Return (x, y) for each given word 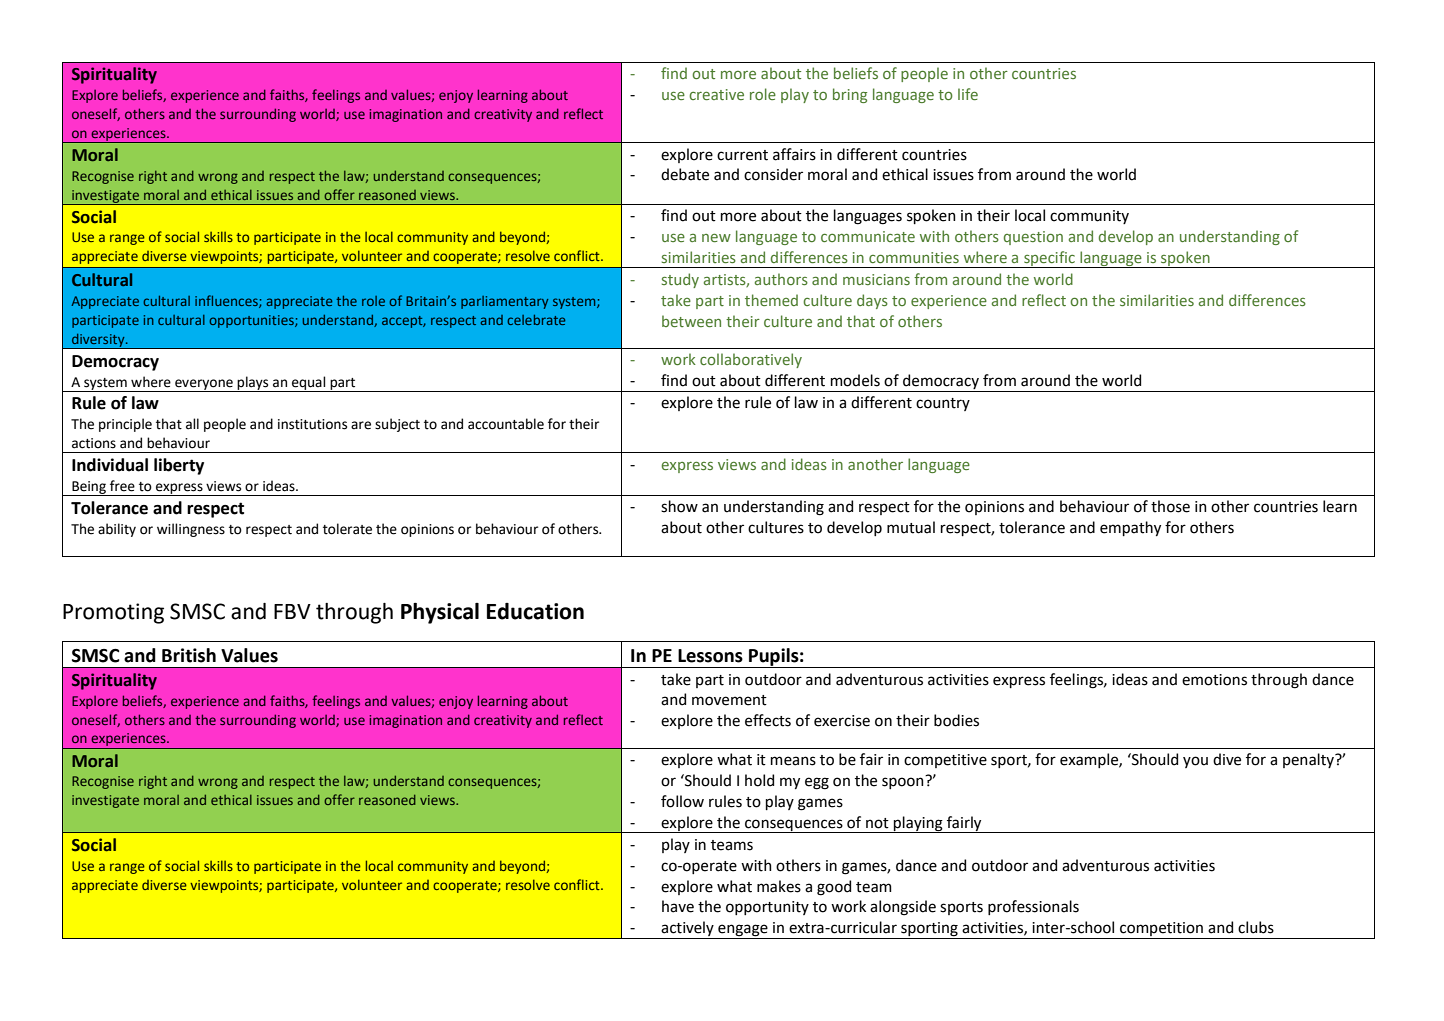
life (968, 94)
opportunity (767, 908)
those (1170, 506)
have (678, 906)
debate (685, 174)
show (679, 506)
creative (716, 94)
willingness (191, 530)
